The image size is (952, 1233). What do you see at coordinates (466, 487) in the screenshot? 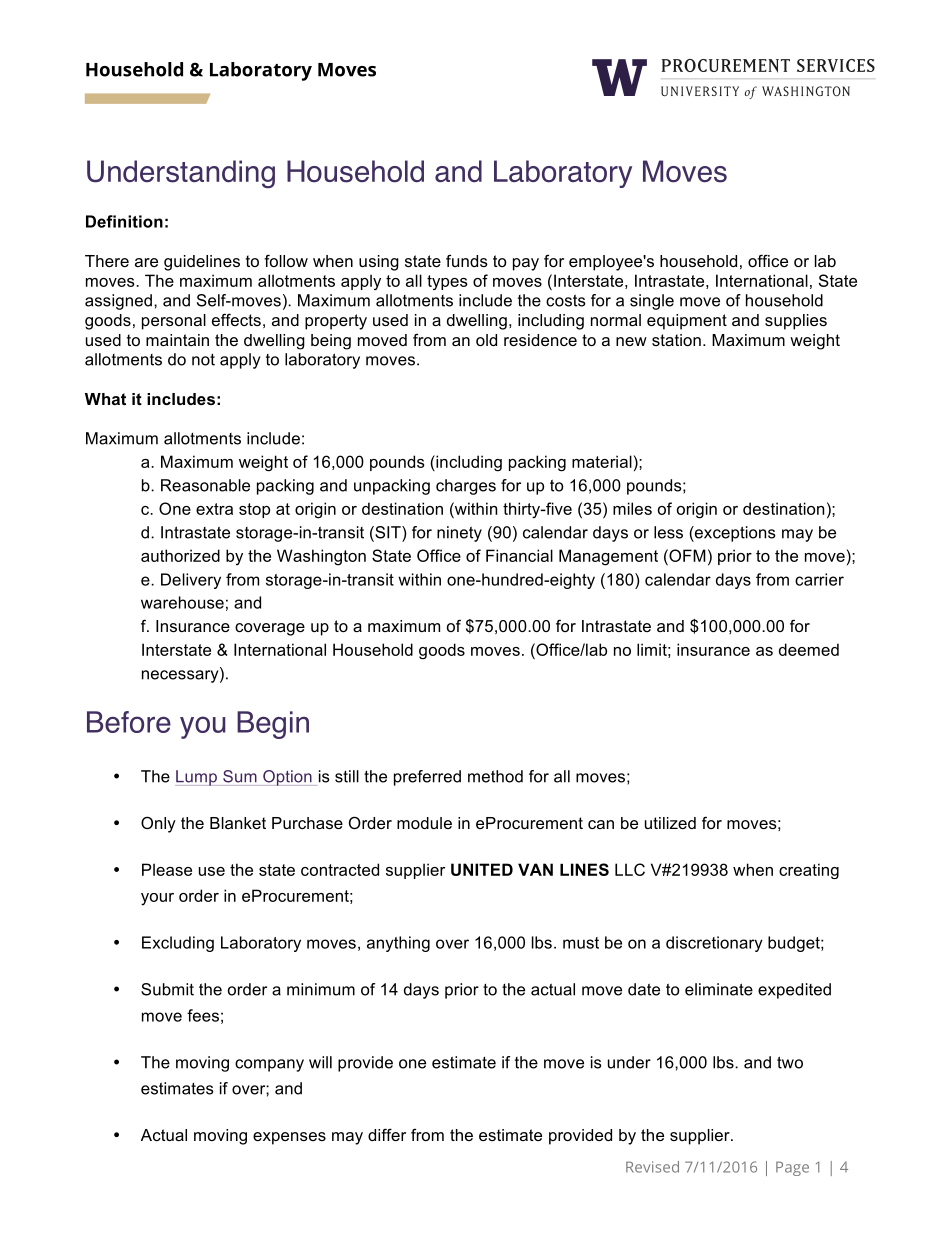
I see `charges` at bounding box center [466, 487].
